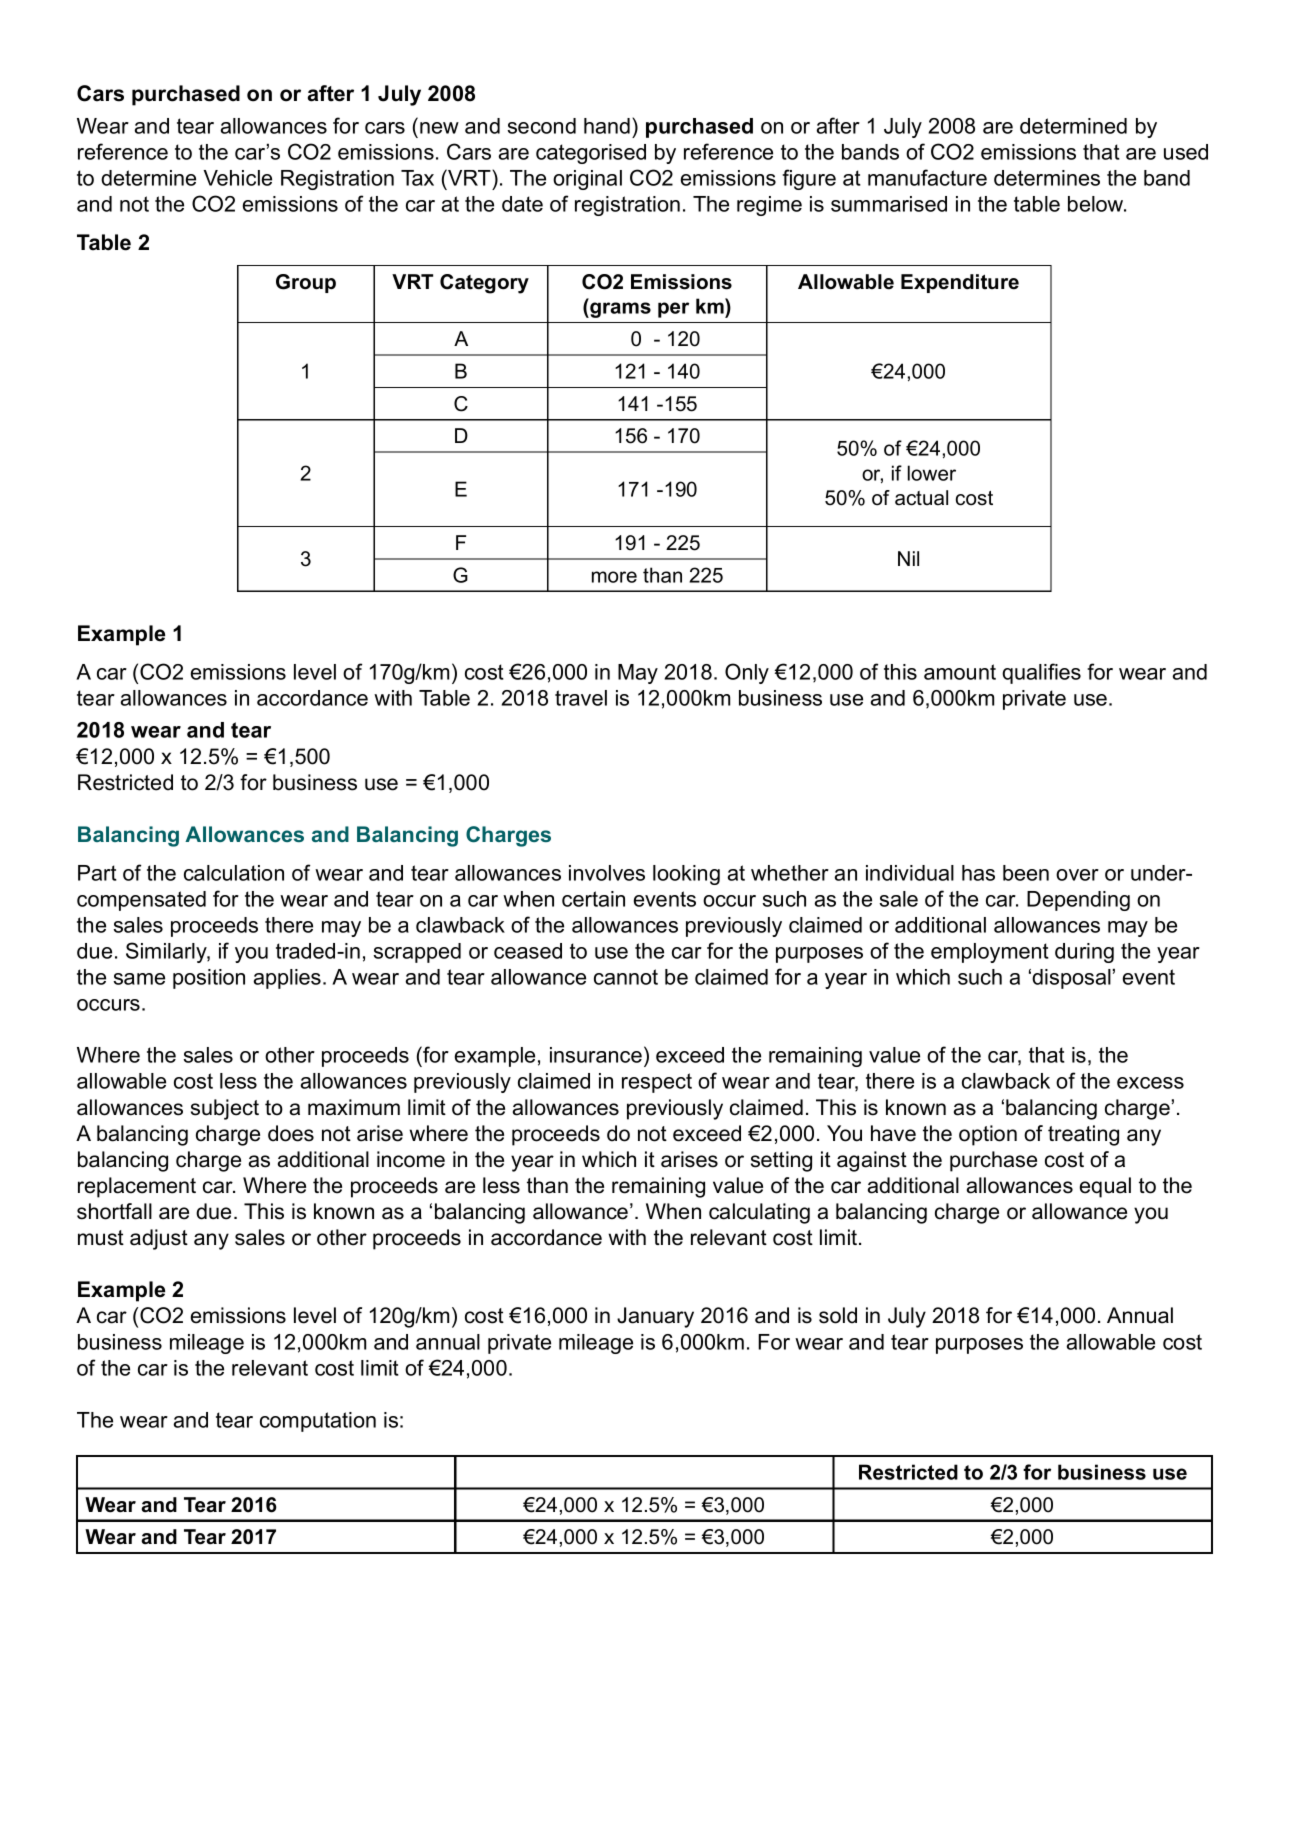  I want to click on qualifies, so click(1041, 673).
